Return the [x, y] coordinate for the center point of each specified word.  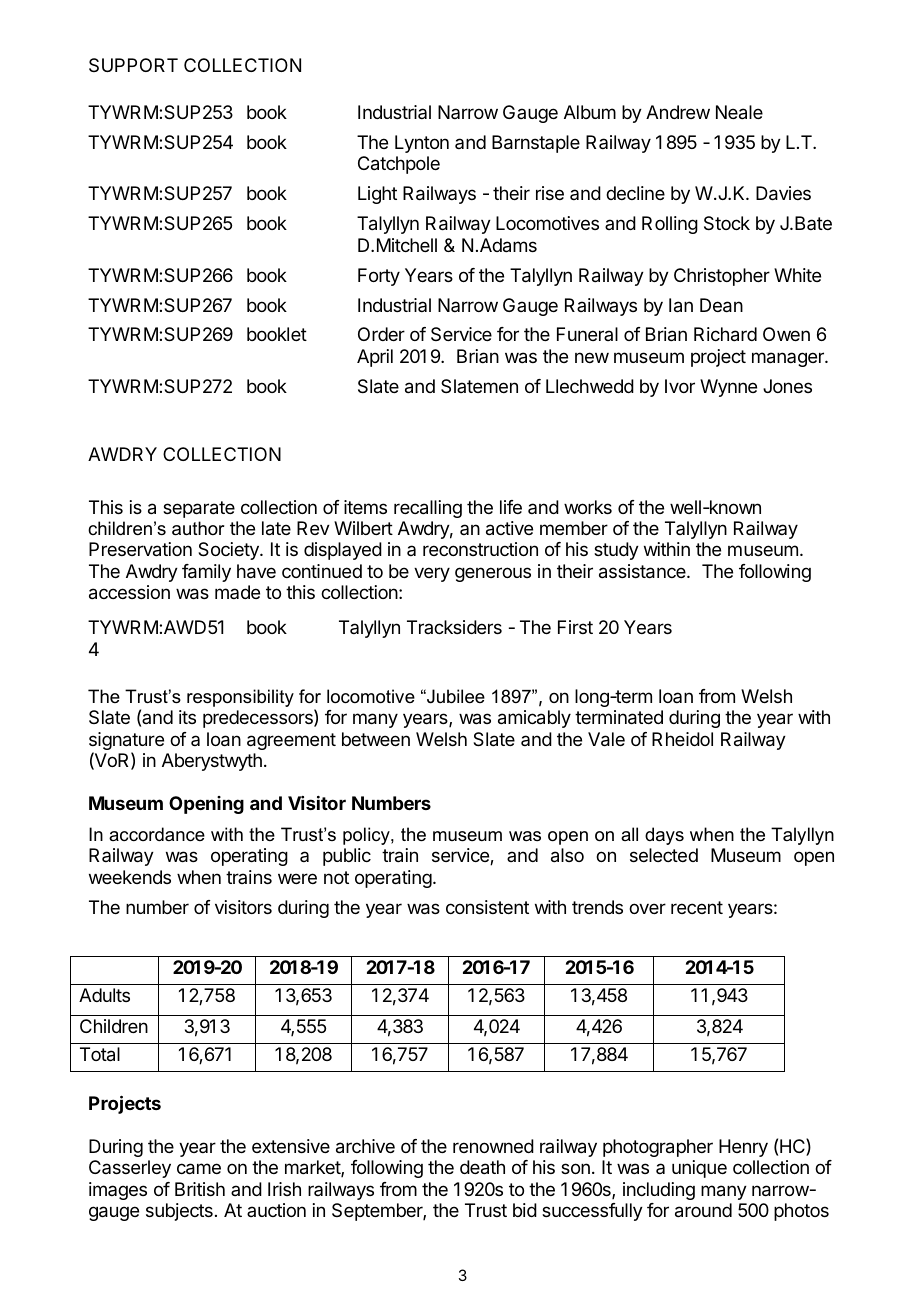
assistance [643, 571]
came [199, 1169]
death [482, 1167]
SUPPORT [133, 65]
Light [377, 195]
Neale [739, 112]
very [432, 574]
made [237, 592]
